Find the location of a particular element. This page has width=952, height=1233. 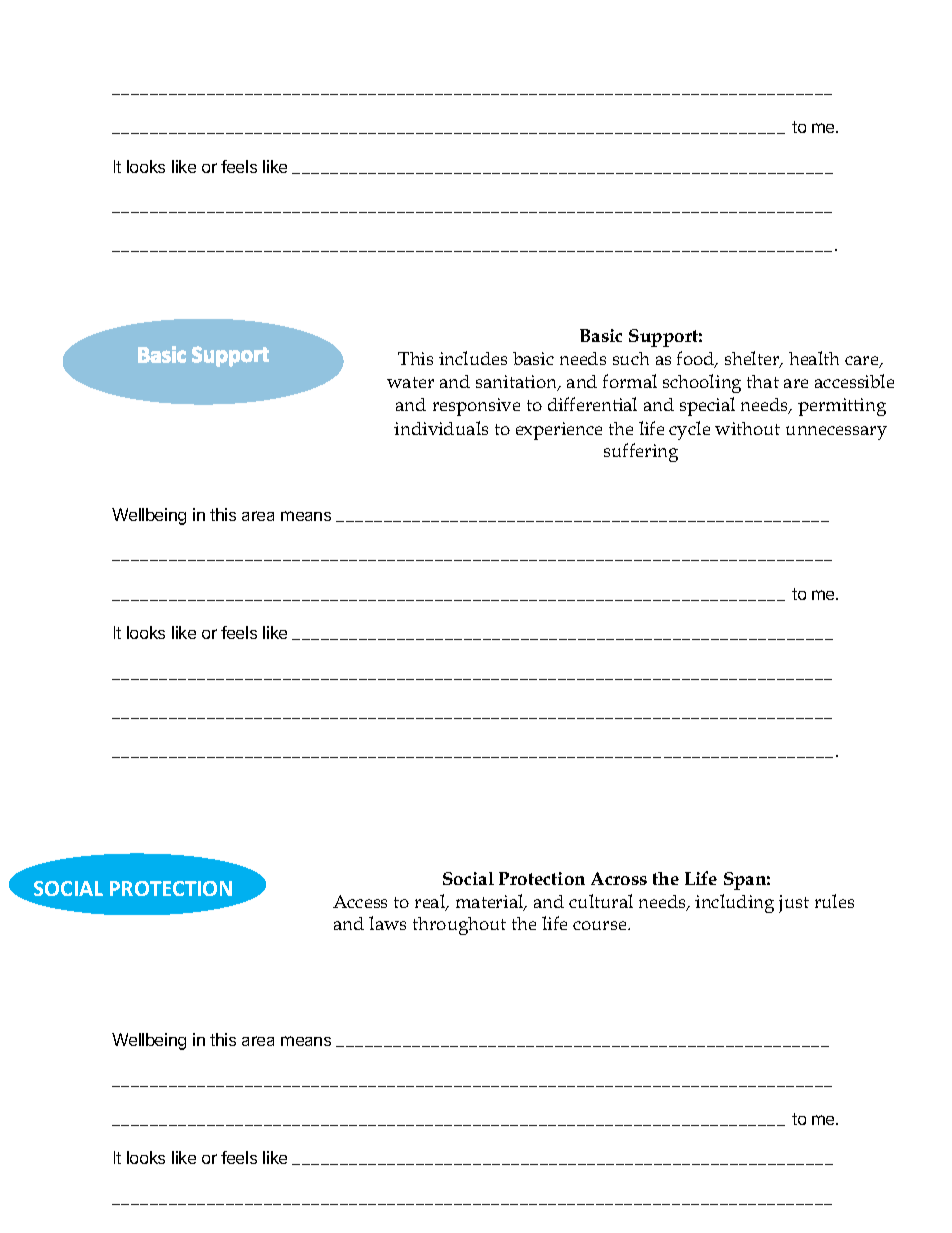

Across is located at coordinates (619, 878).
